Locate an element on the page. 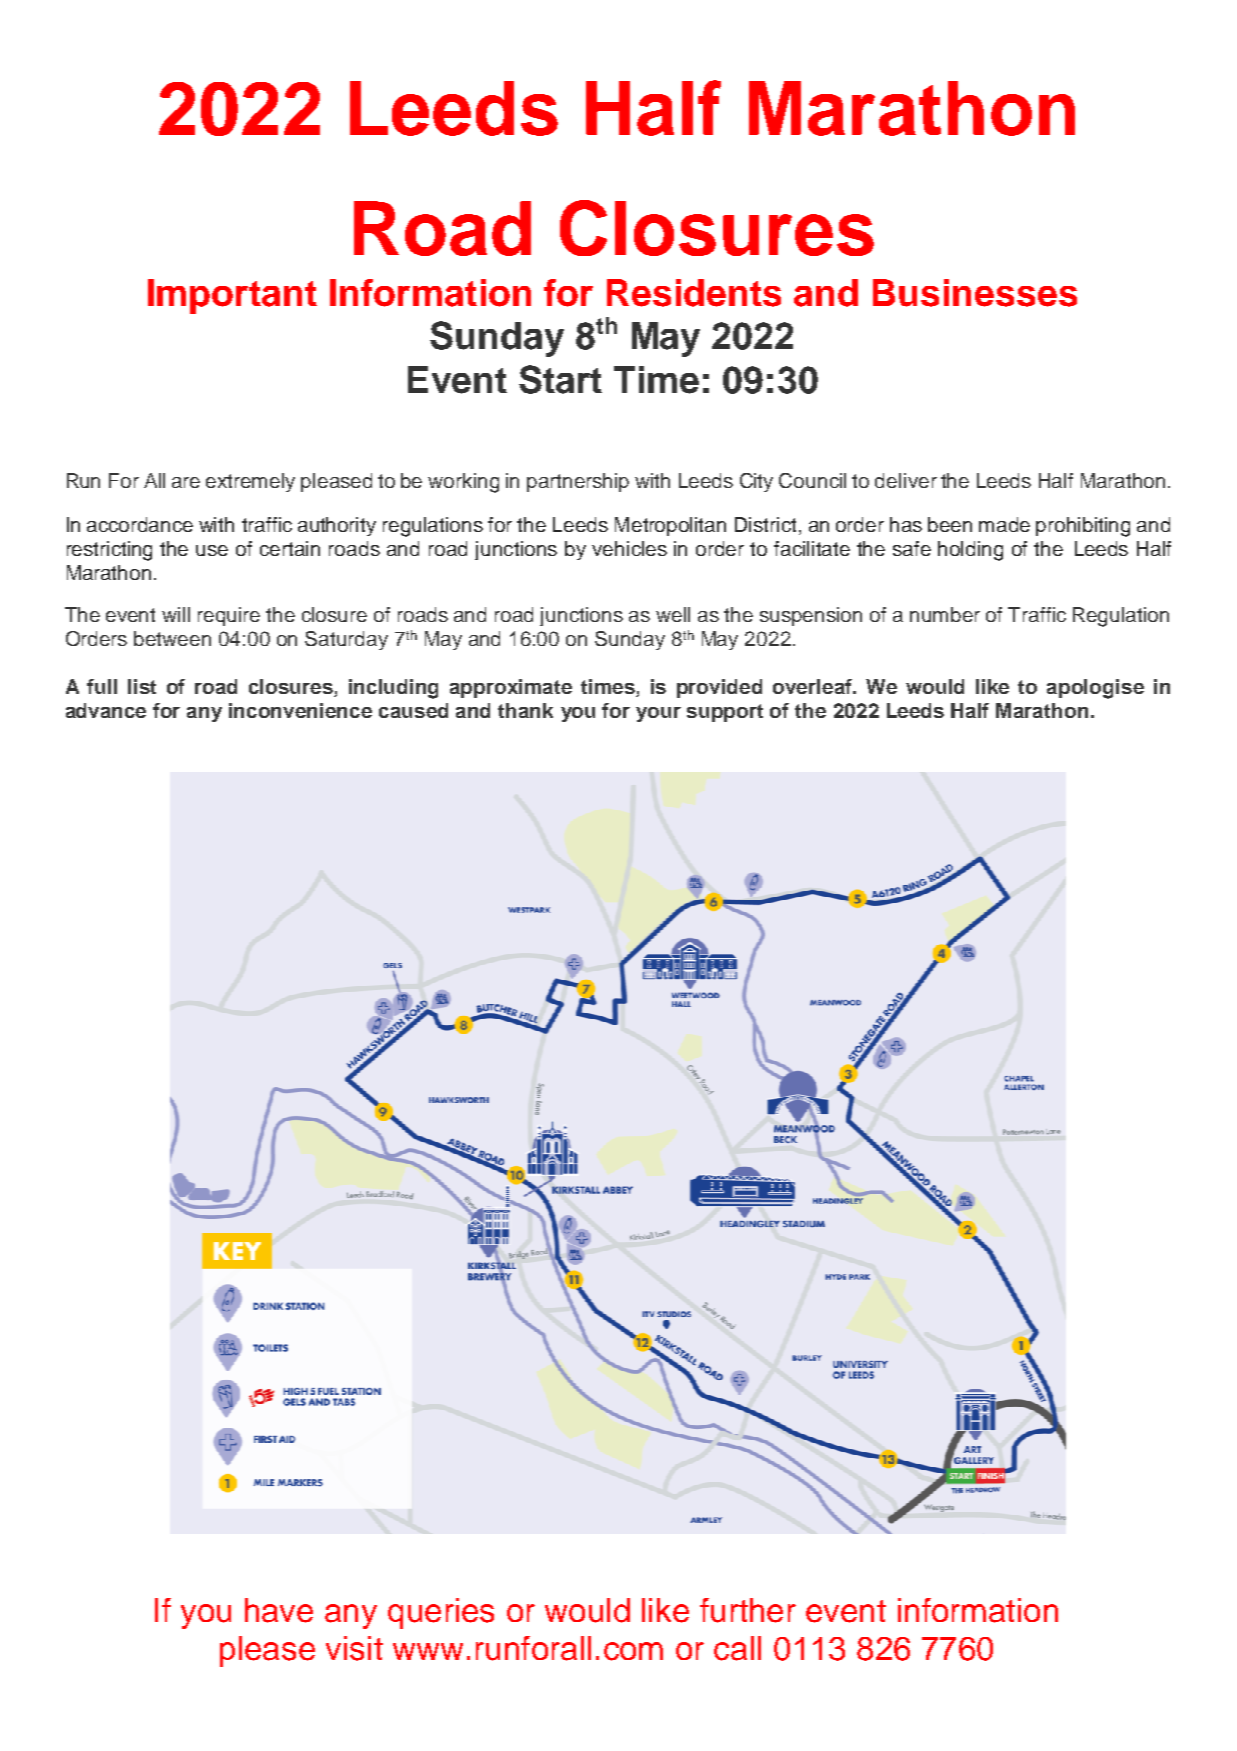  Important is located at coordinates (232, 296).
